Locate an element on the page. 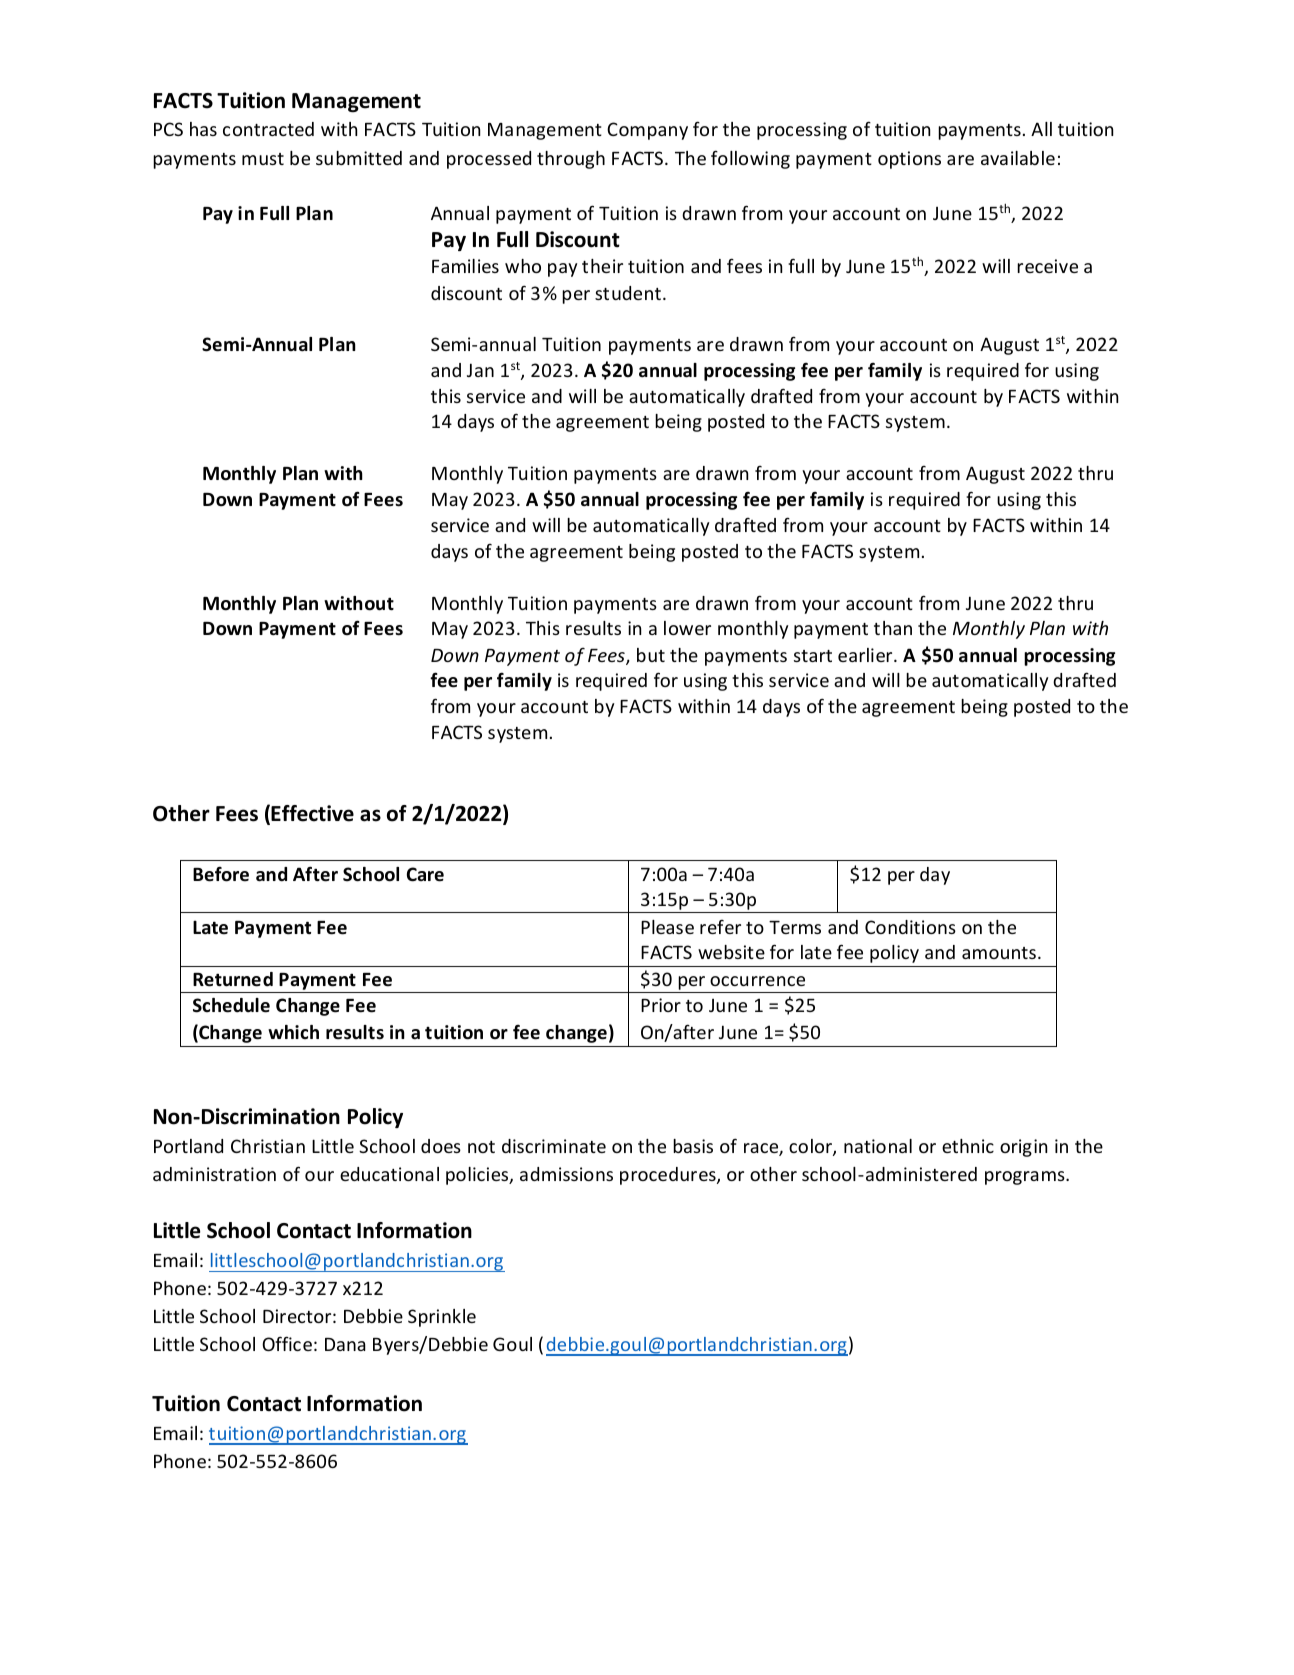  but is located at coordinates (651, 655).
